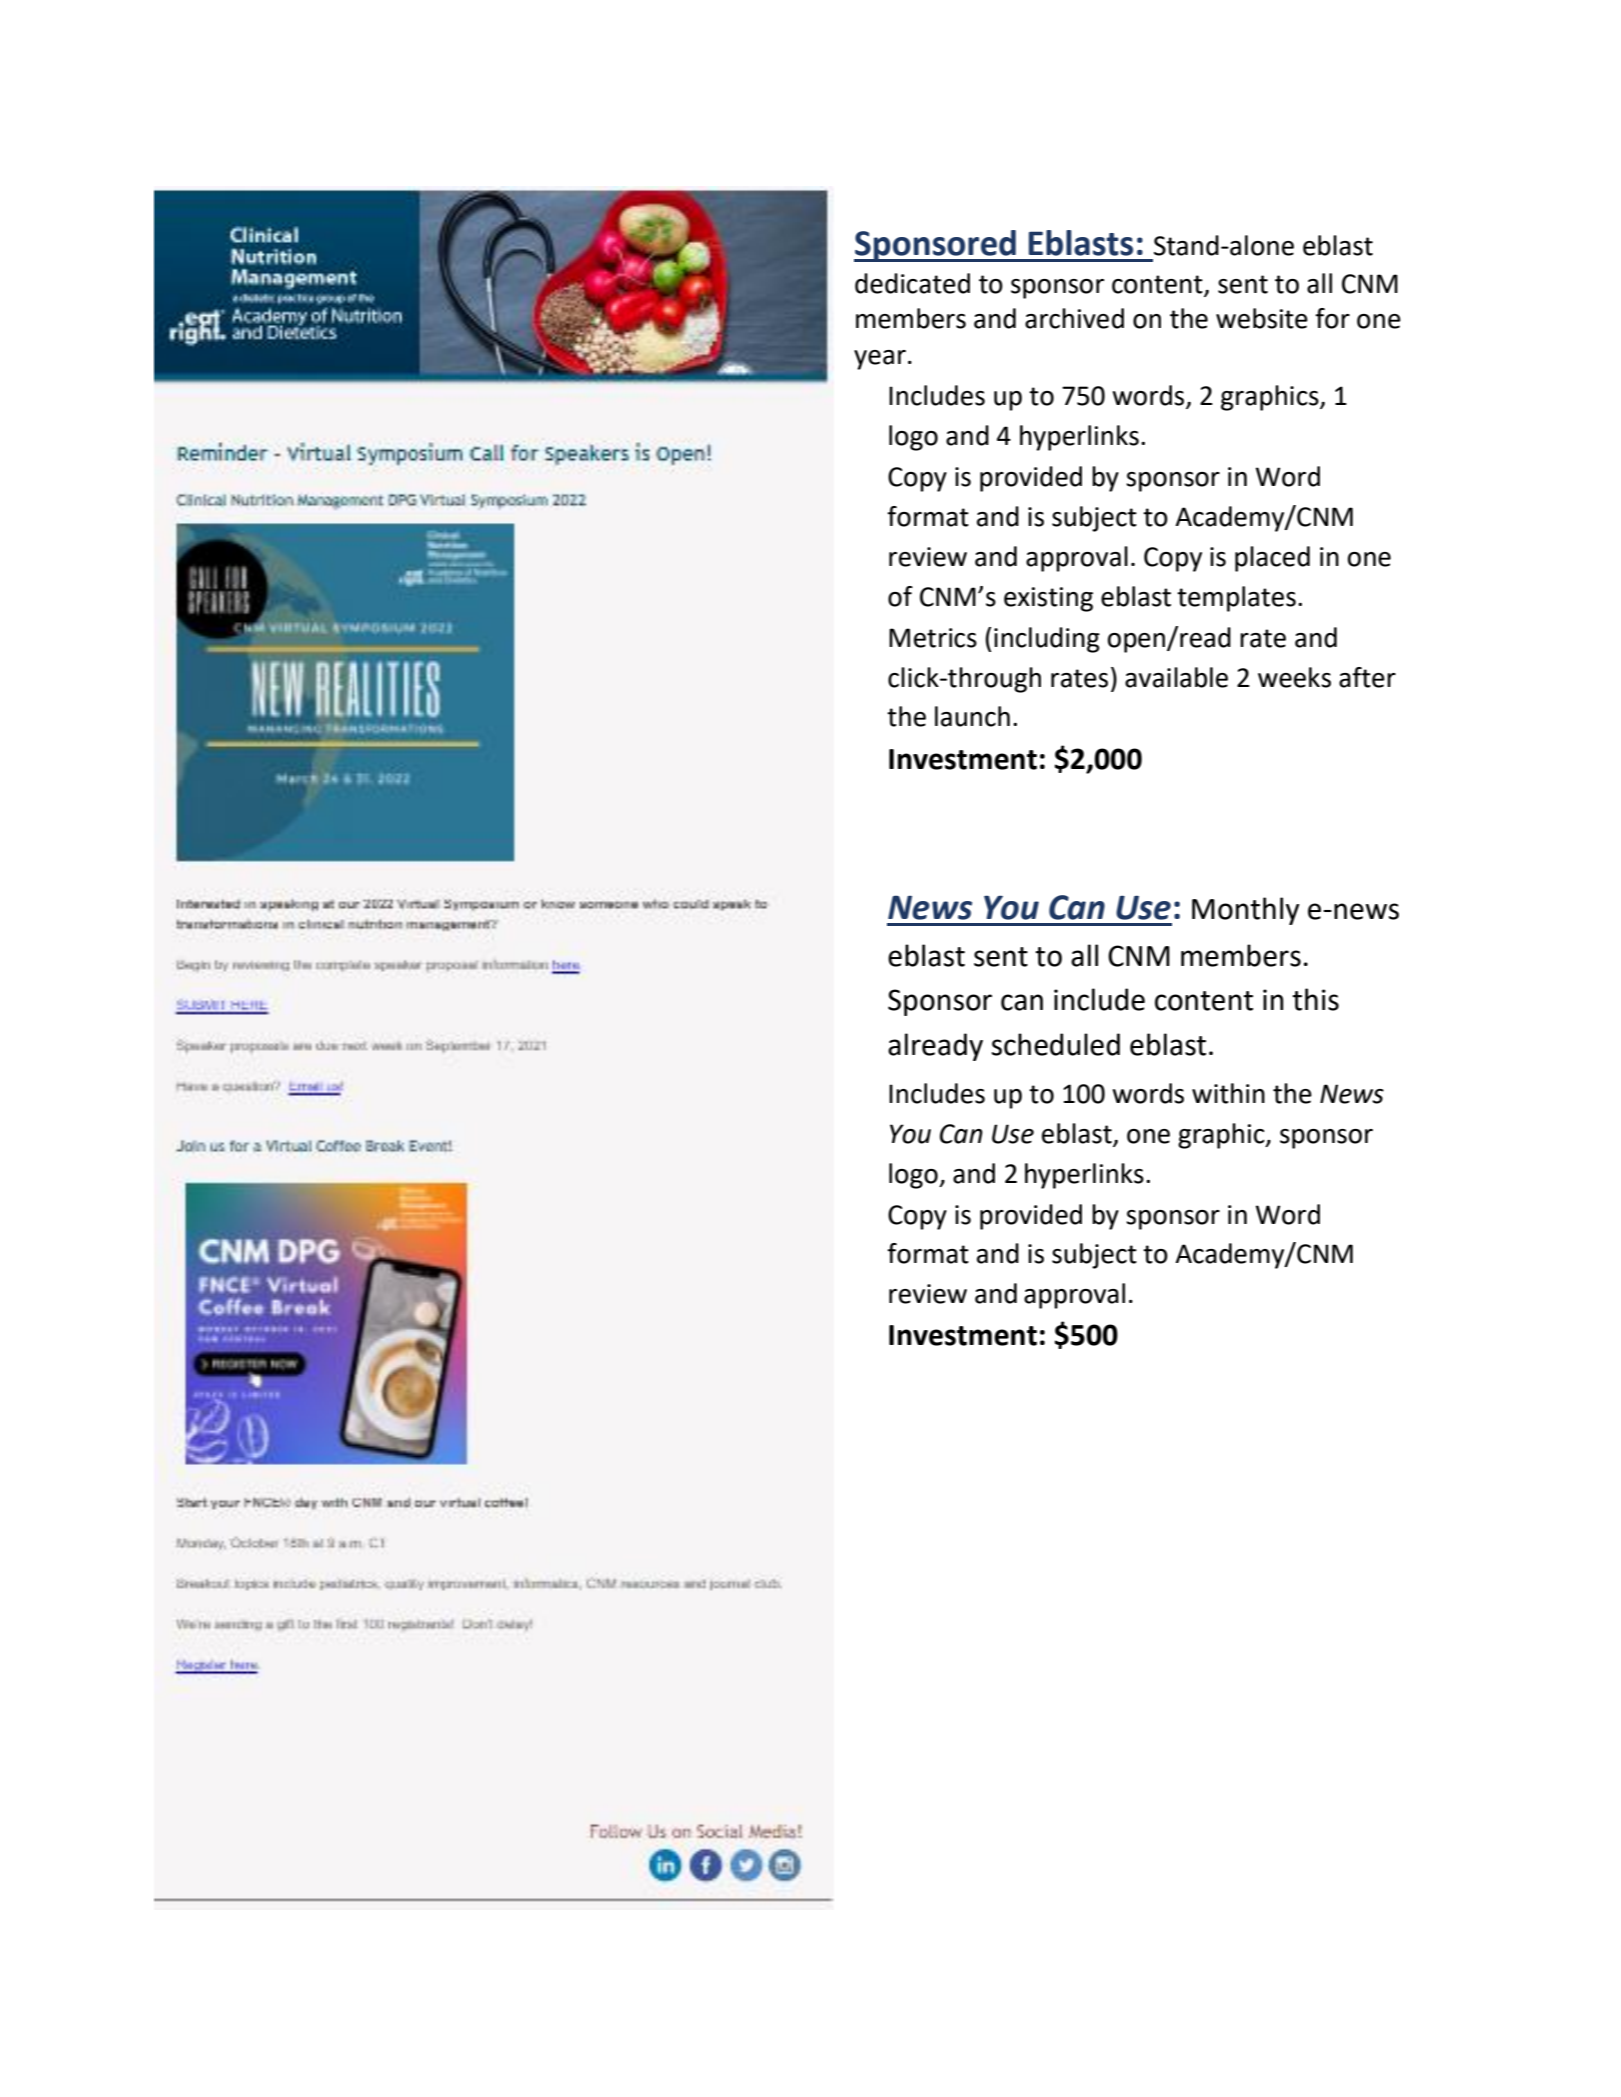 This image has width=1621, height=2097. What do you see at coordinates (1228, 1093) in the image?
I see `within` at bounding box center [1228, 1093].
